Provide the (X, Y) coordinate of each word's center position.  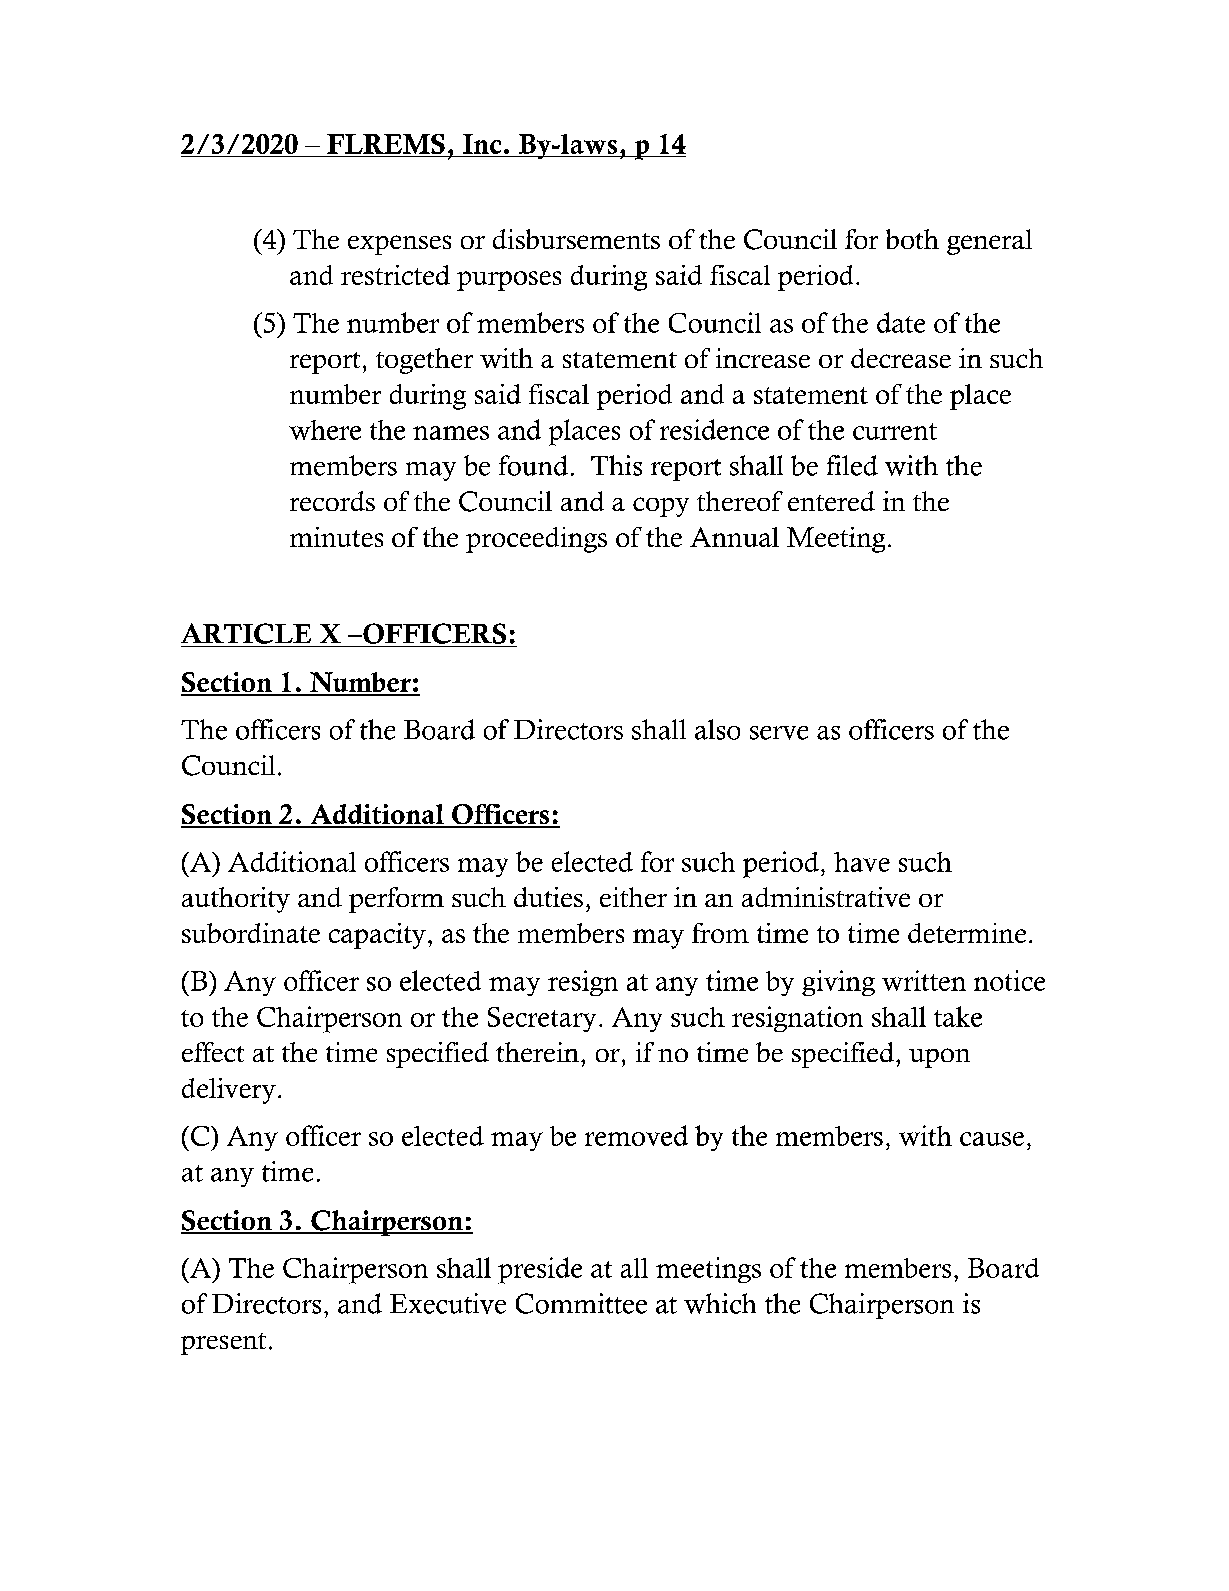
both (912, 239)
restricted (395, 275)
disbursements (576, 239)
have (862, 862)
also (717, 729)
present (223, 1344)
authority (236, 900)
